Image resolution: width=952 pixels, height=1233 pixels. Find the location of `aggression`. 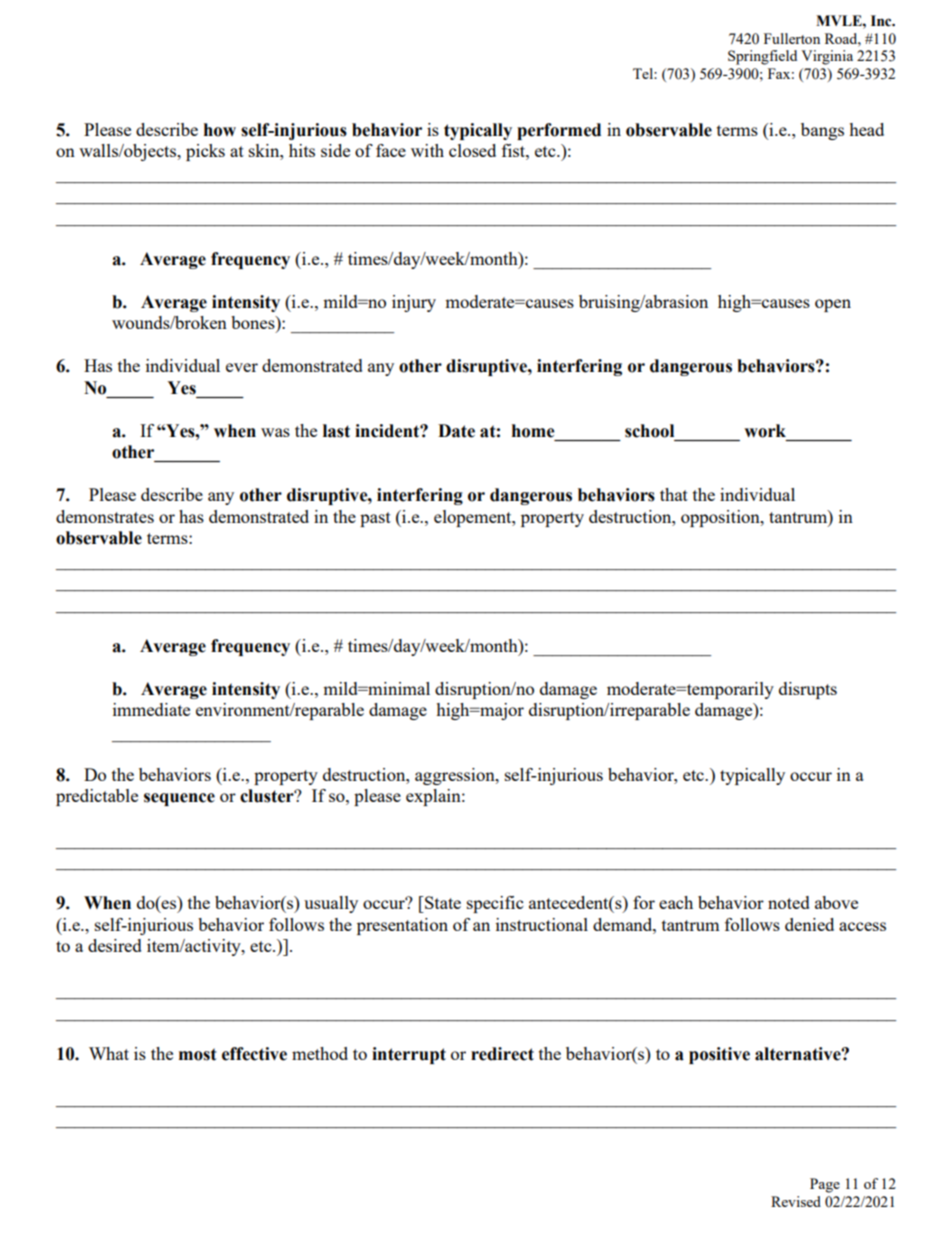

aggression is located at coordinates (456, 776).
